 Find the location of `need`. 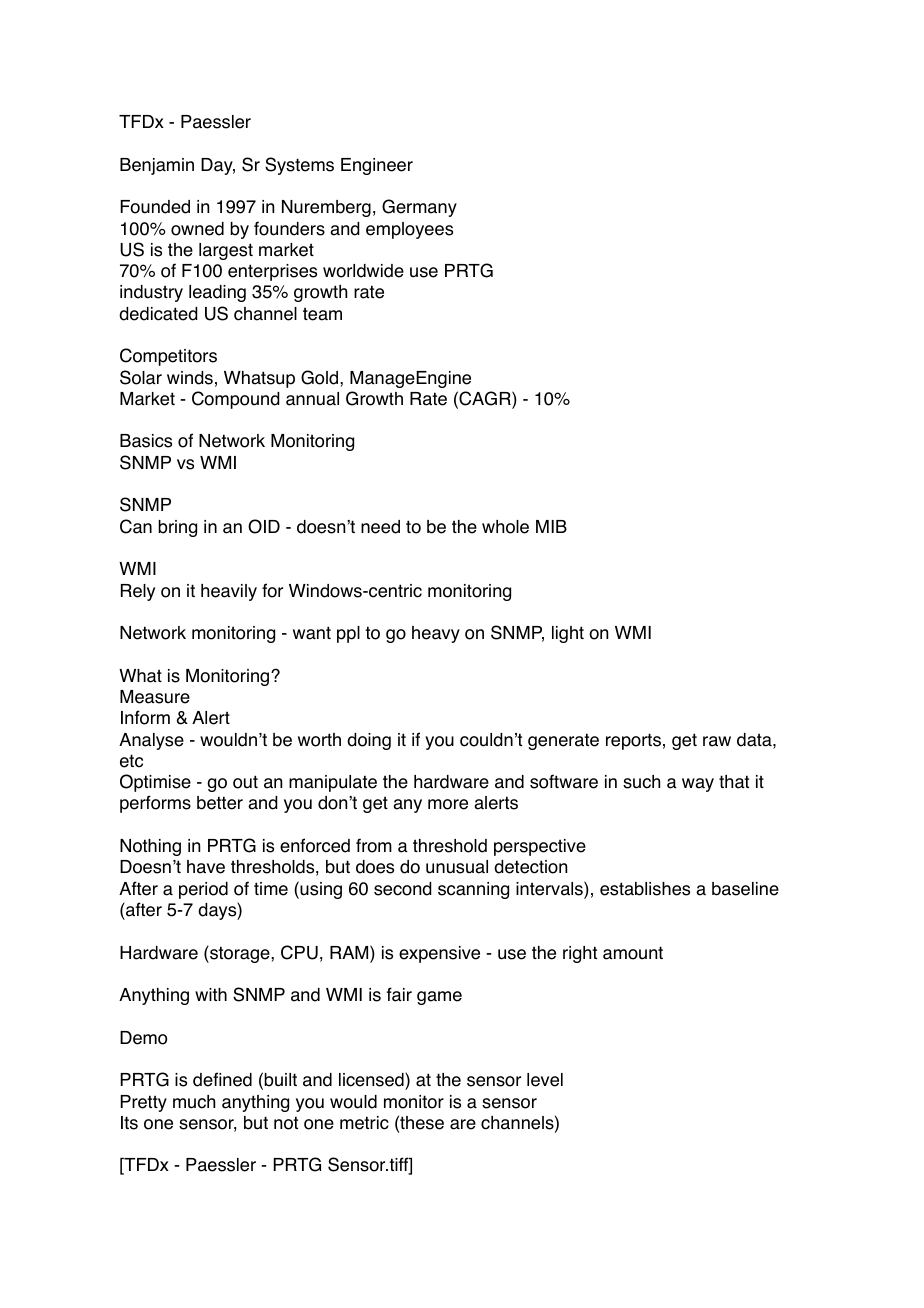

need is located at coordinates (380, 527).
